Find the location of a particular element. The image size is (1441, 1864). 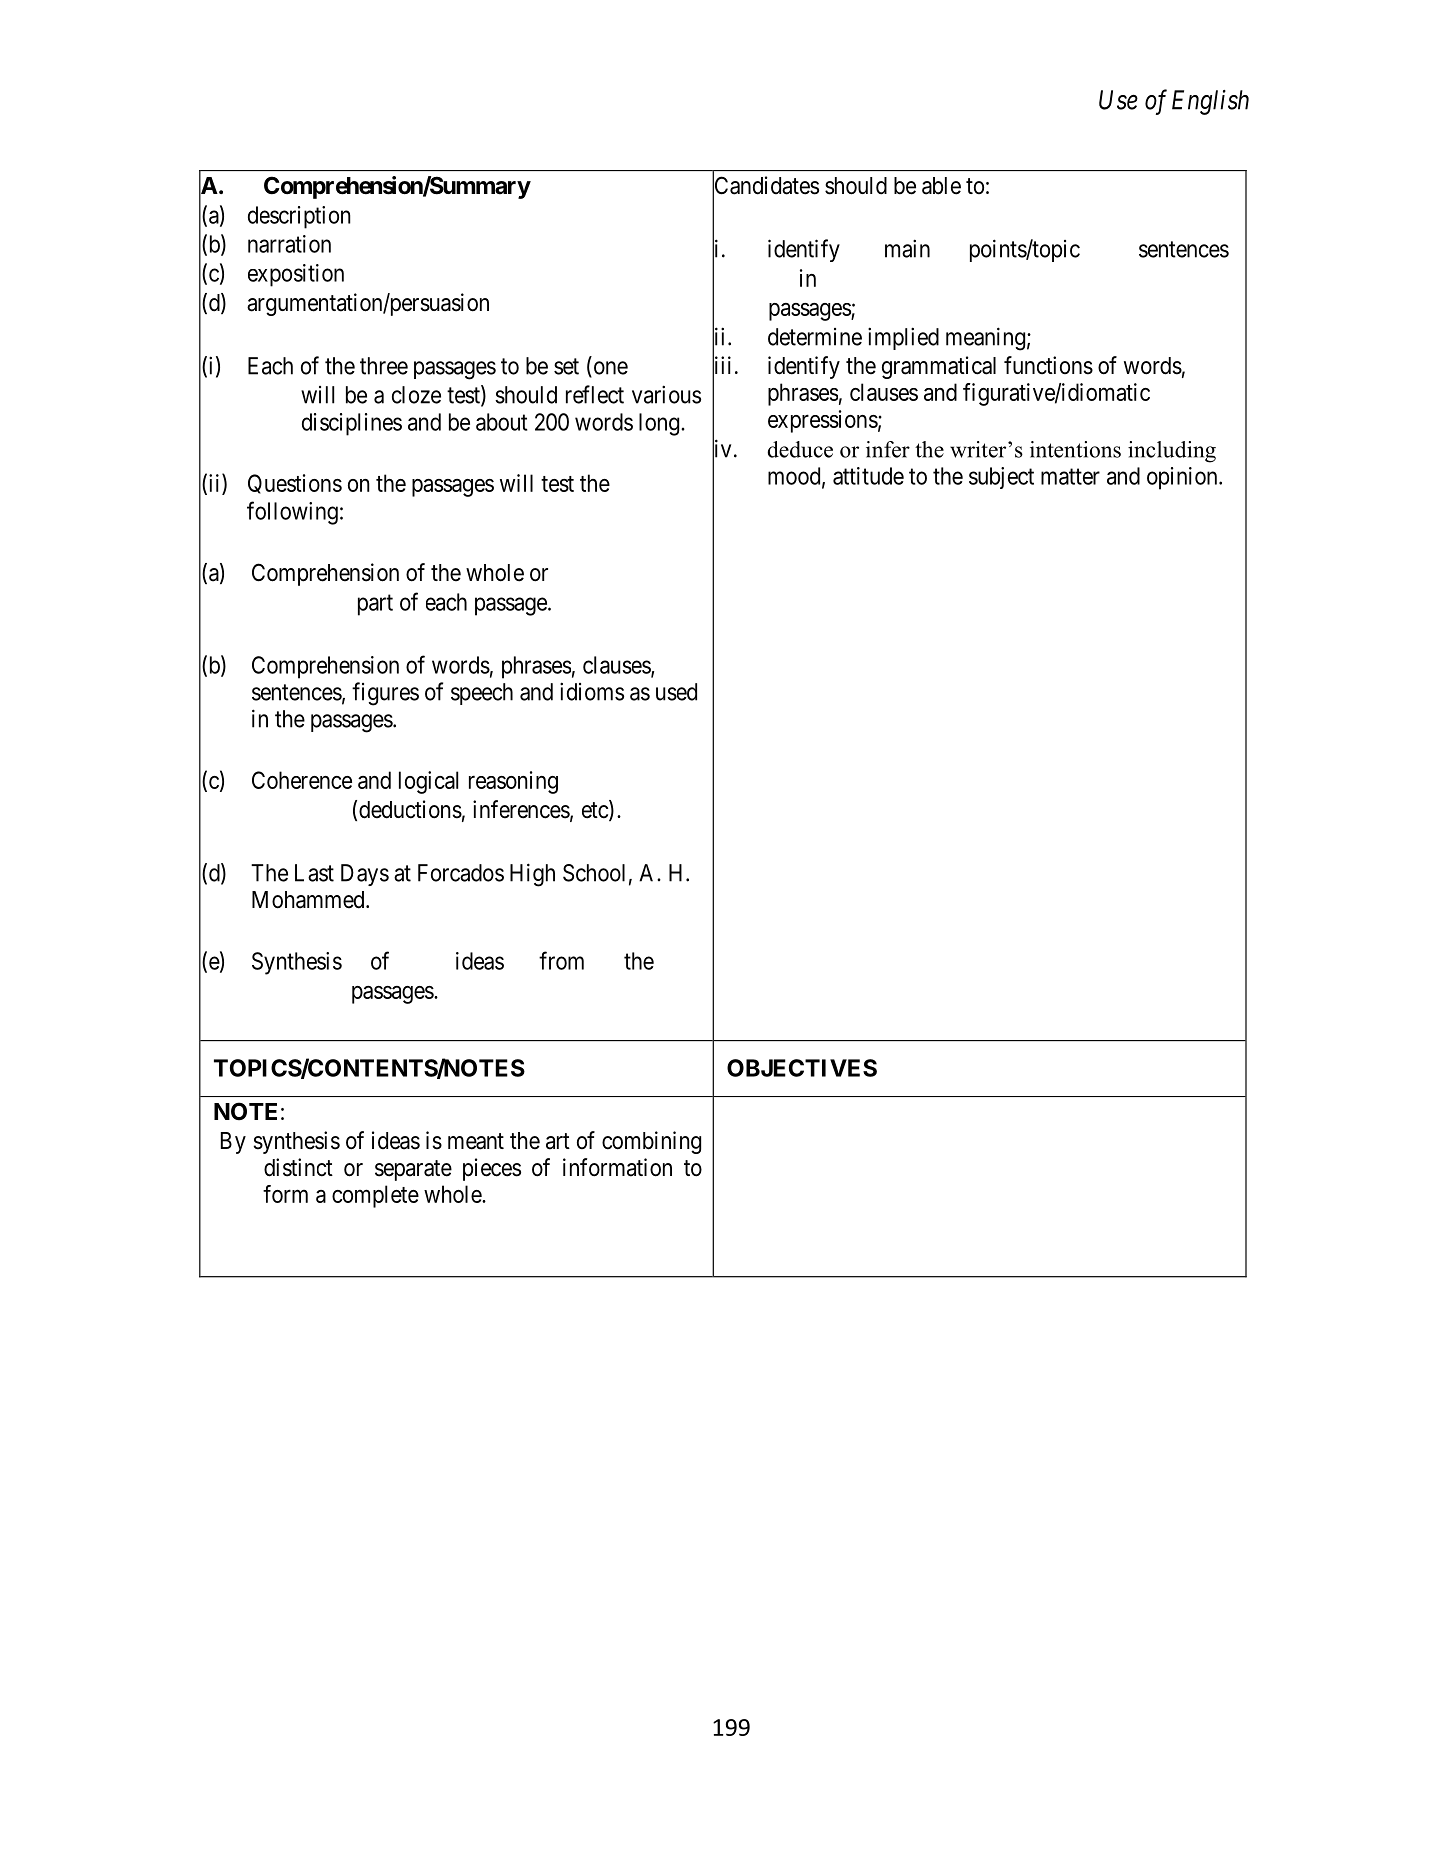

separate is located at coordinates (413, 1170).
